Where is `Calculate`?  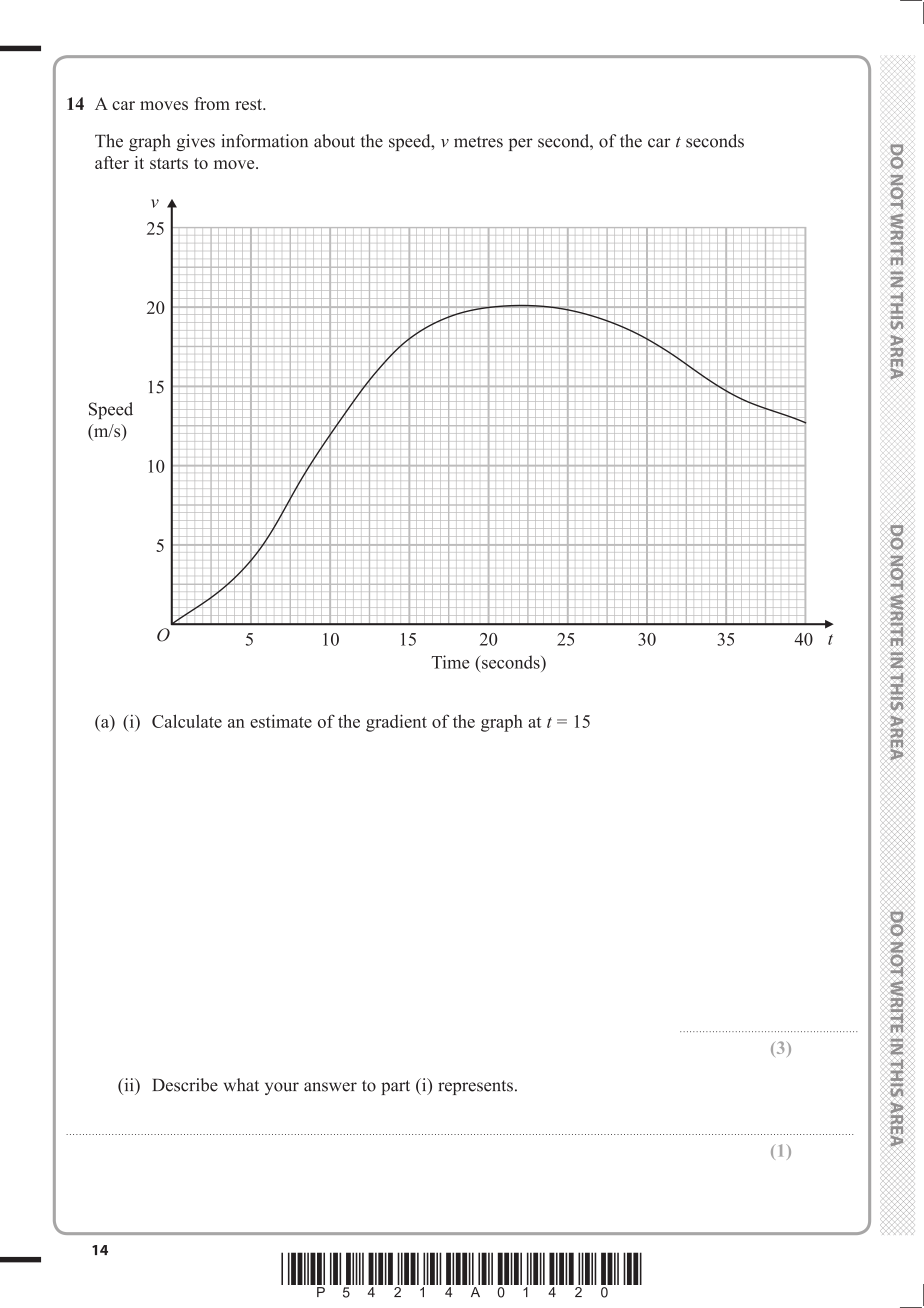 Calculate is located at coordinates (187, 721).
